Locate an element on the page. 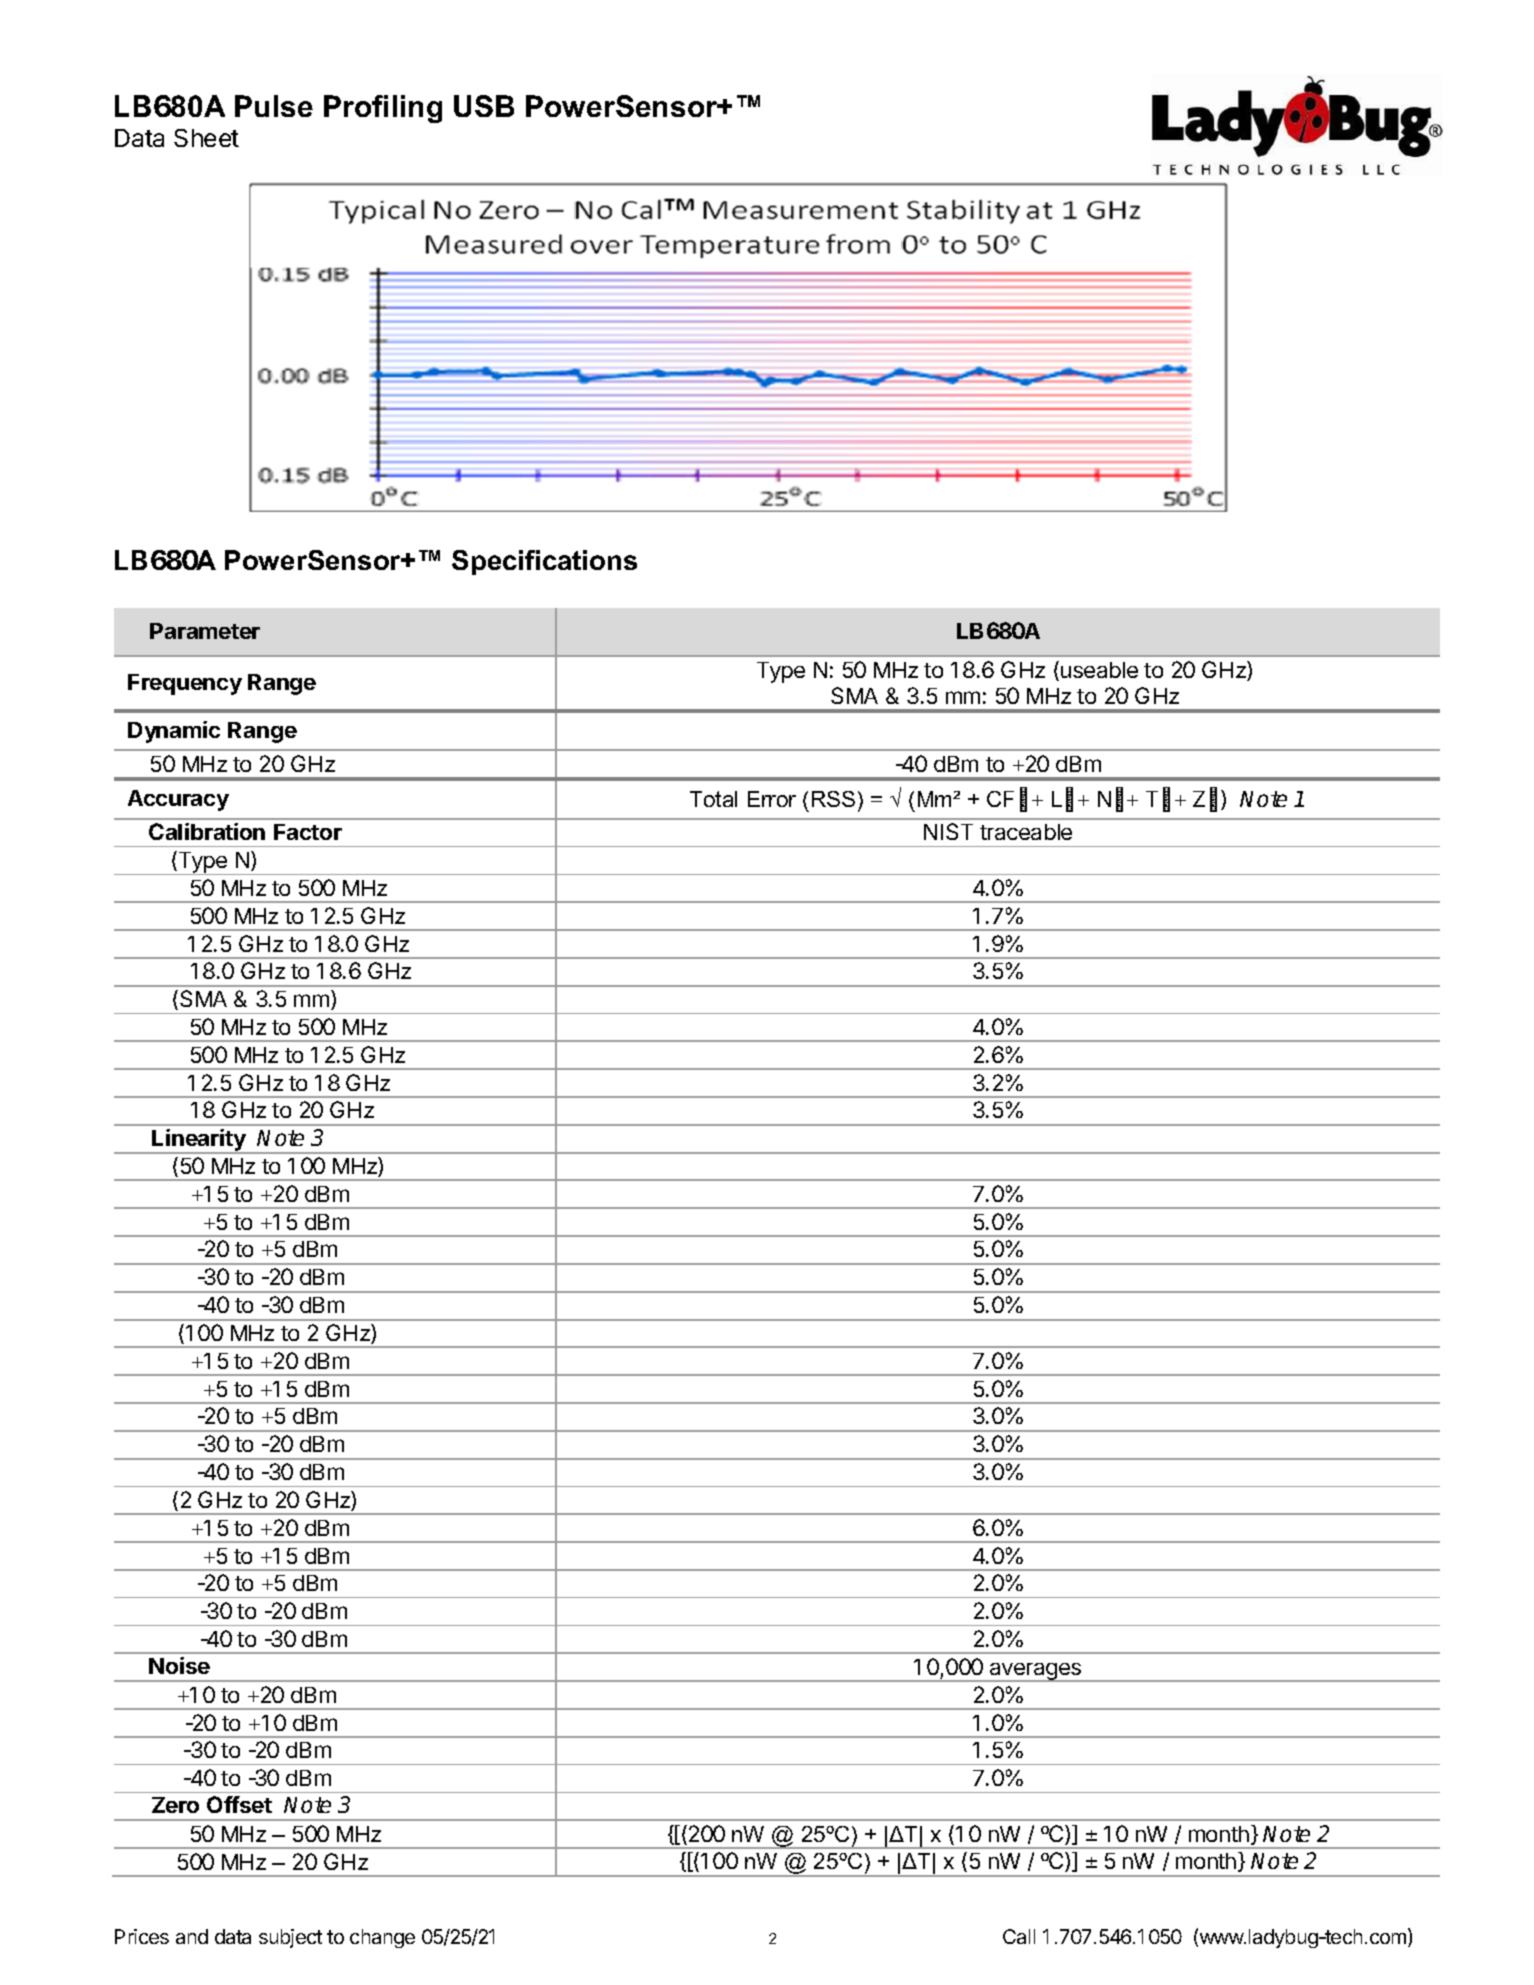 This document has height=1985, width=1534. useable is located at coordinates (1099, 670).
